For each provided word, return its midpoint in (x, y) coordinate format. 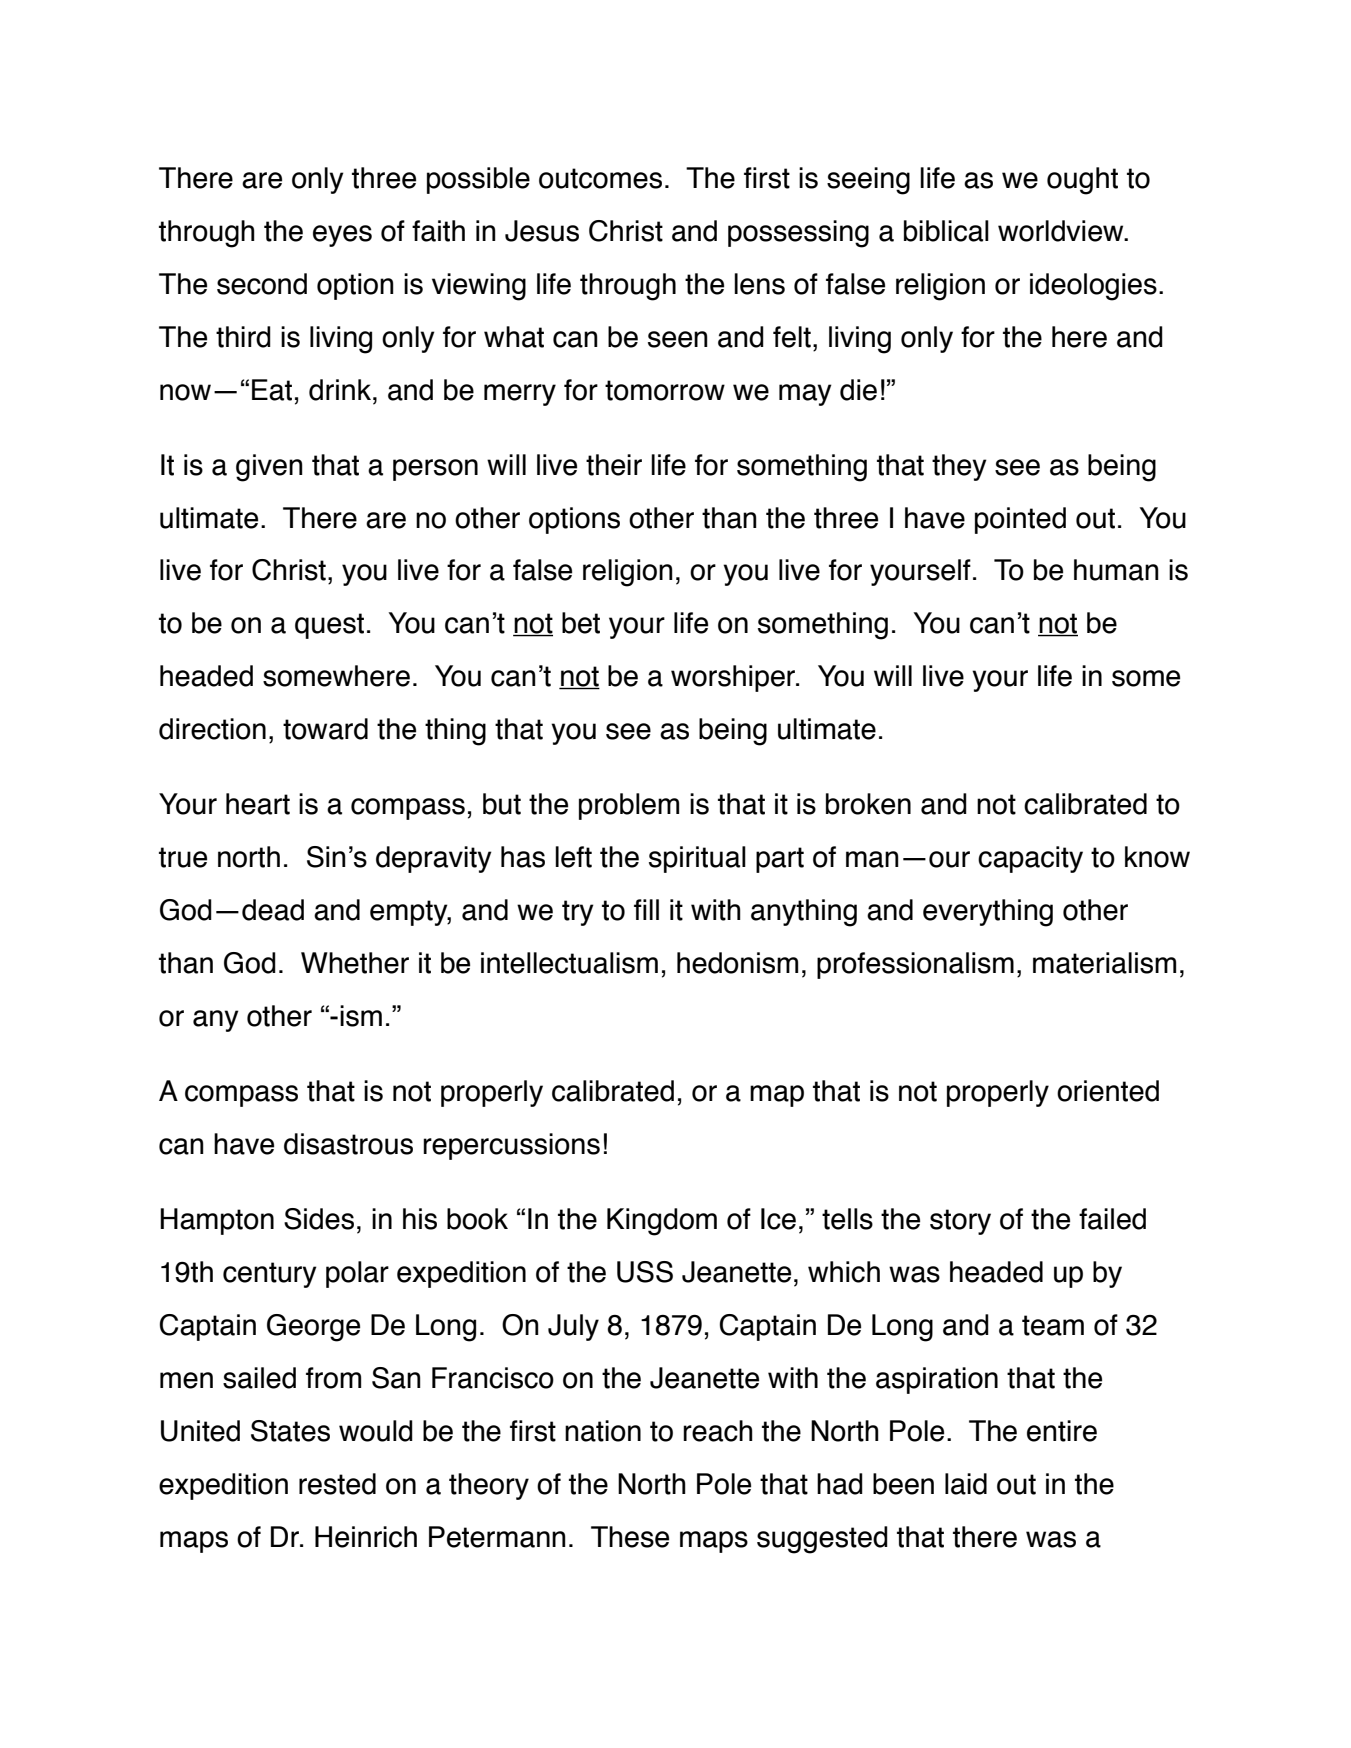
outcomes (600, 178)
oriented (1108, 1091)
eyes (342, 236)
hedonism (737, 963)
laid (966, 1484)
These (630, 1537)
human (1116, 570)
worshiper (734, 678)
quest (329, 626)
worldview (1062, 231)
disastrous (348, 1144)
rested (337, 1484)
